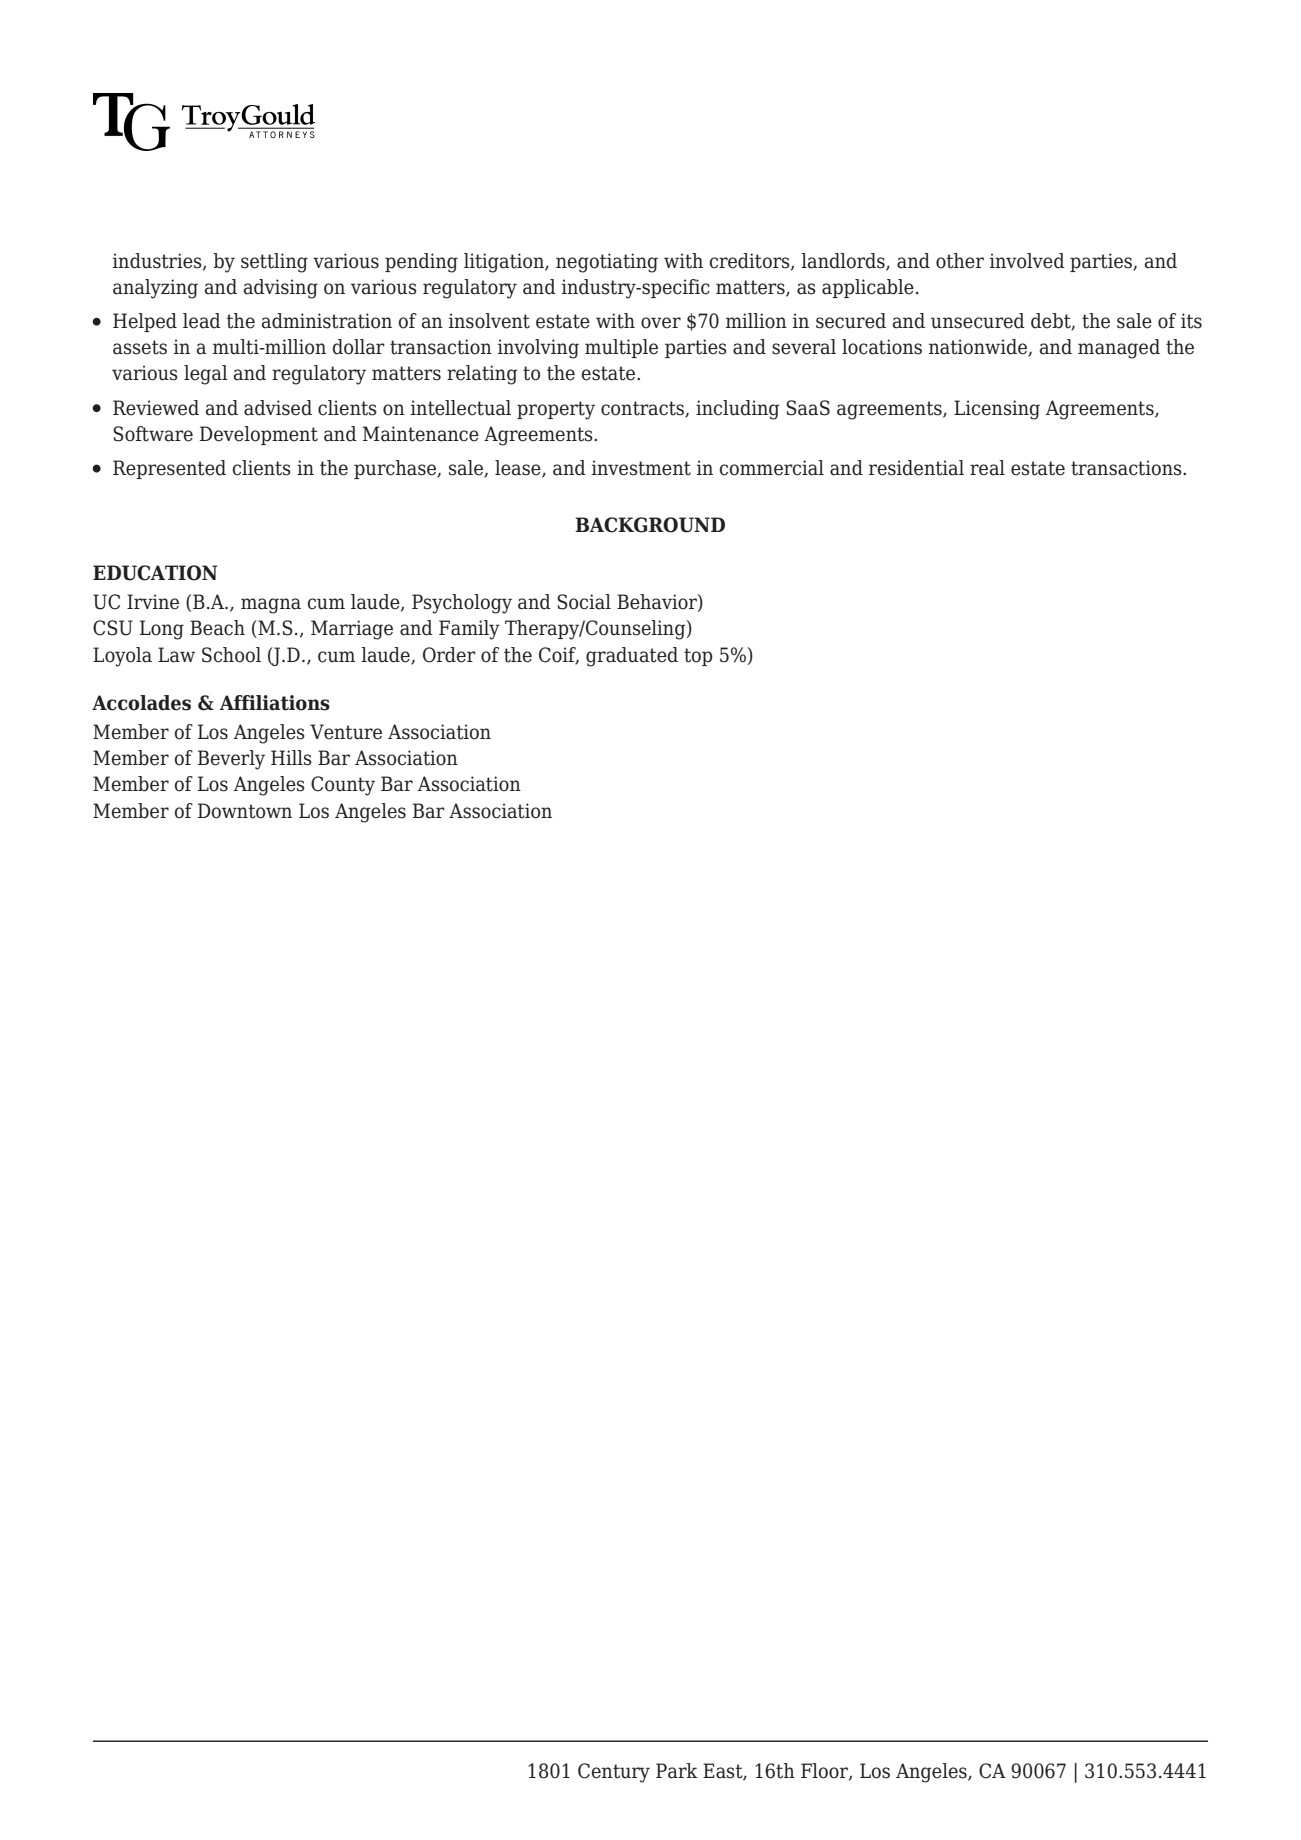 This screenshot has width=1301, height=1840. I want to click on Hills, so click(291, 758).
